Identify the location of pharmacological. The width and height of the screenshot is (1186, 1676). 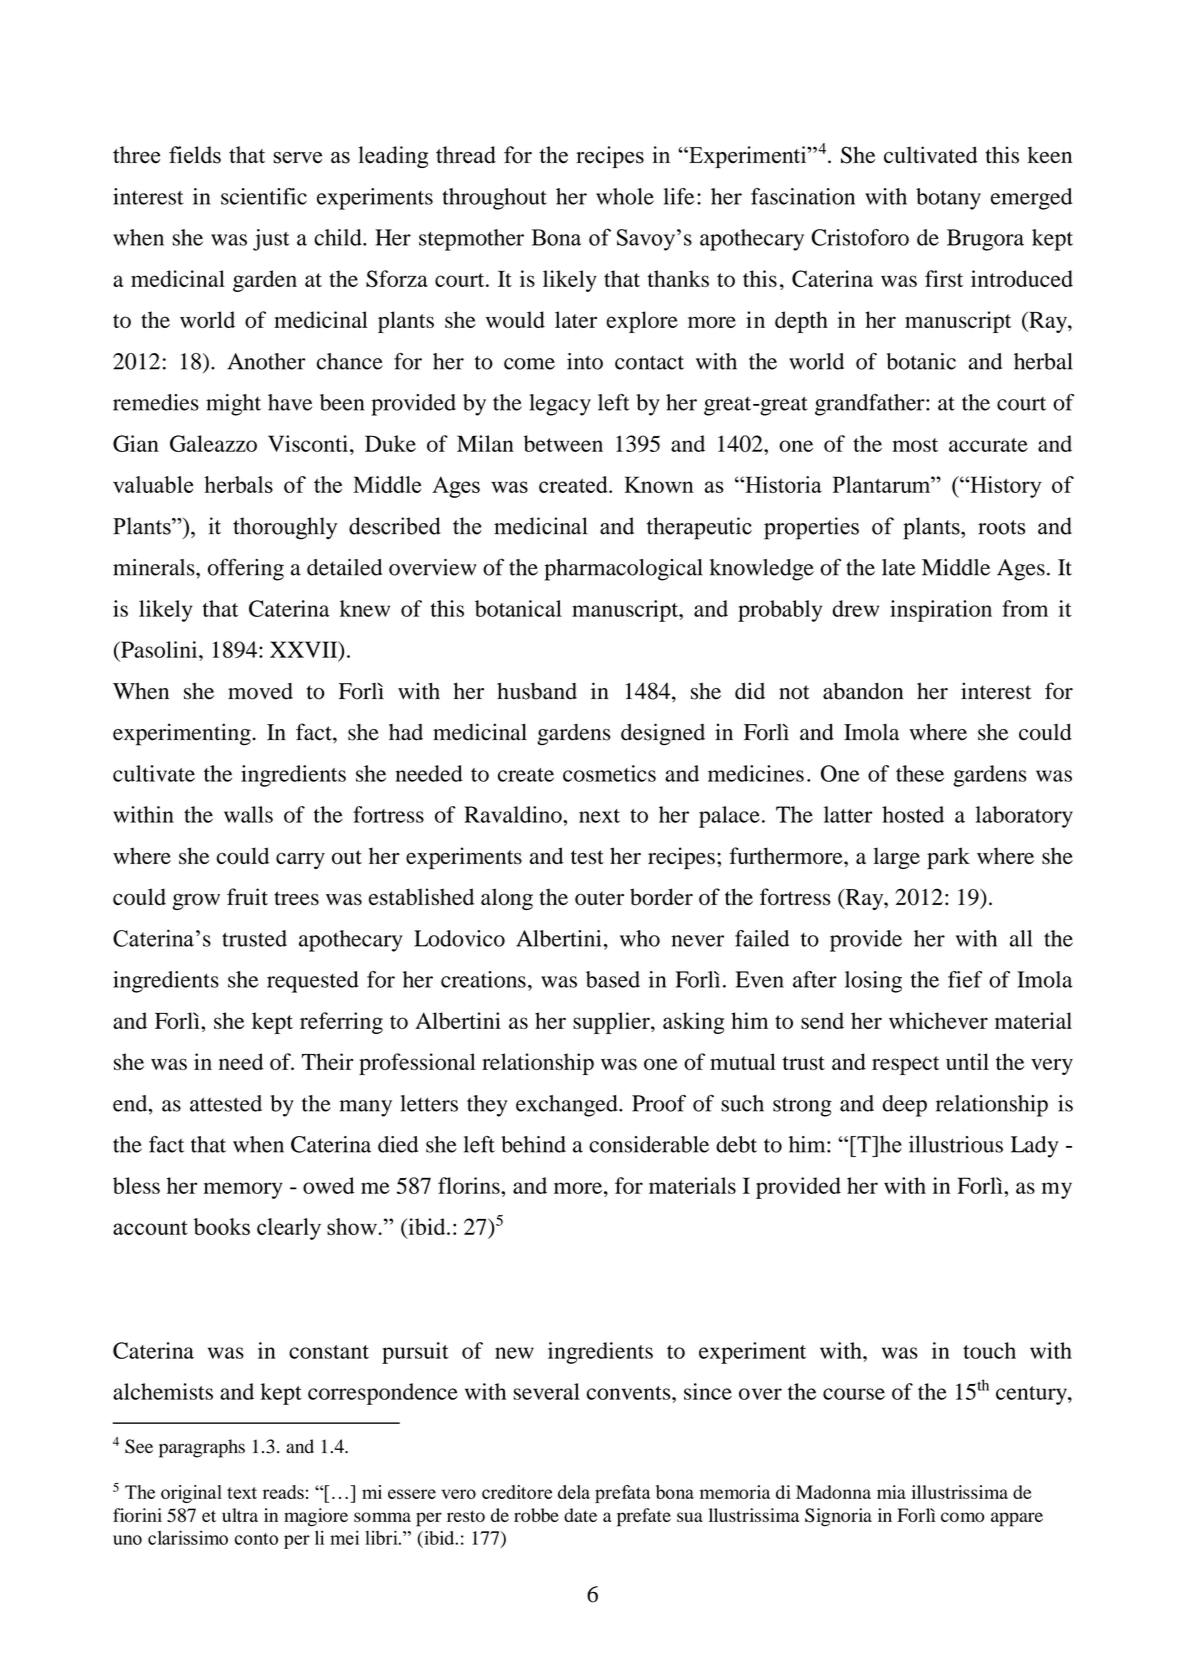
(623, 570).
